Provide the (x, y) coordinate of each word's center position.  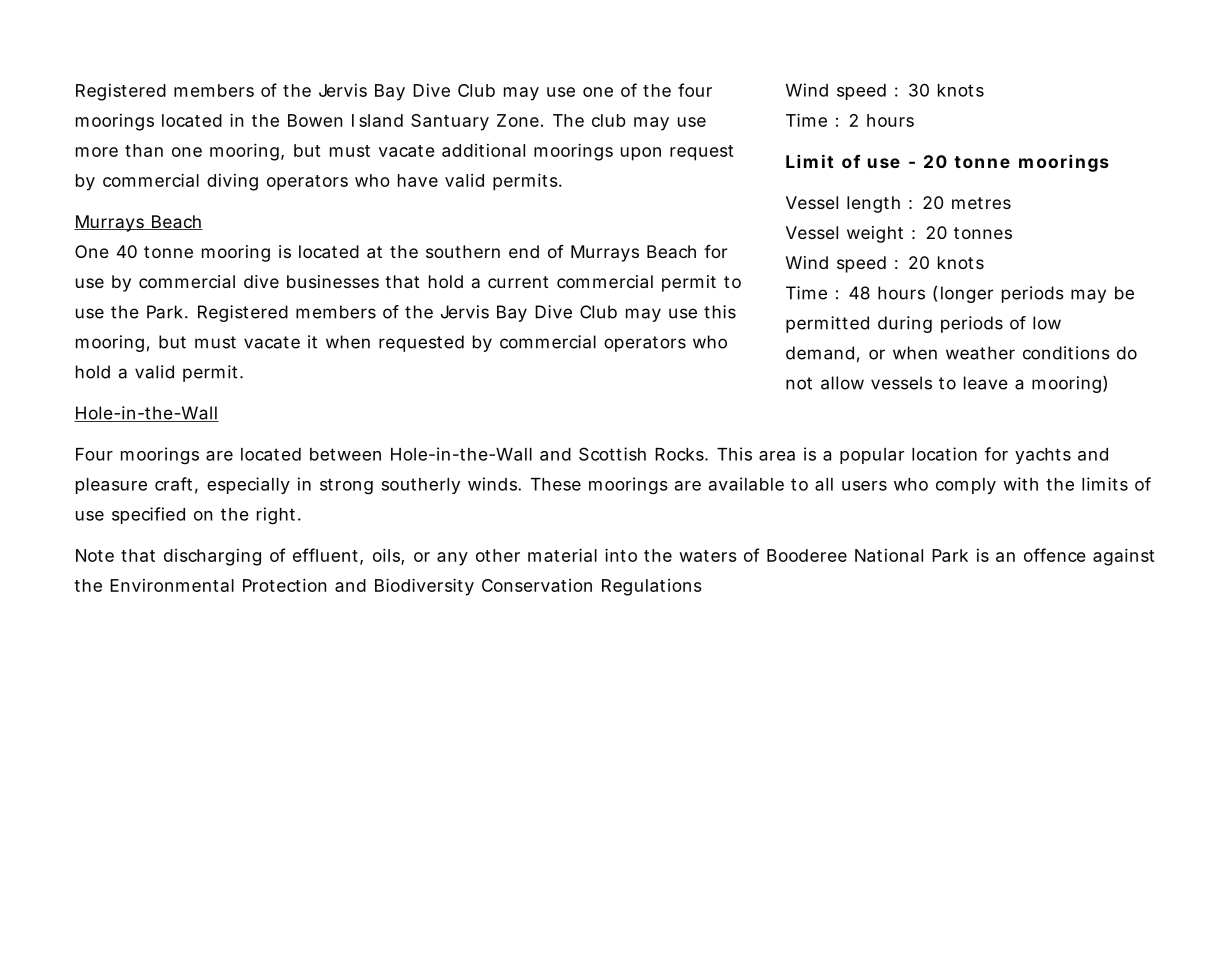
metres (981, 203)
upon (641, 154)
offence (1055, 555)
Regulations (652, 587)
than (144, 150)
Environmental (172, 585)
